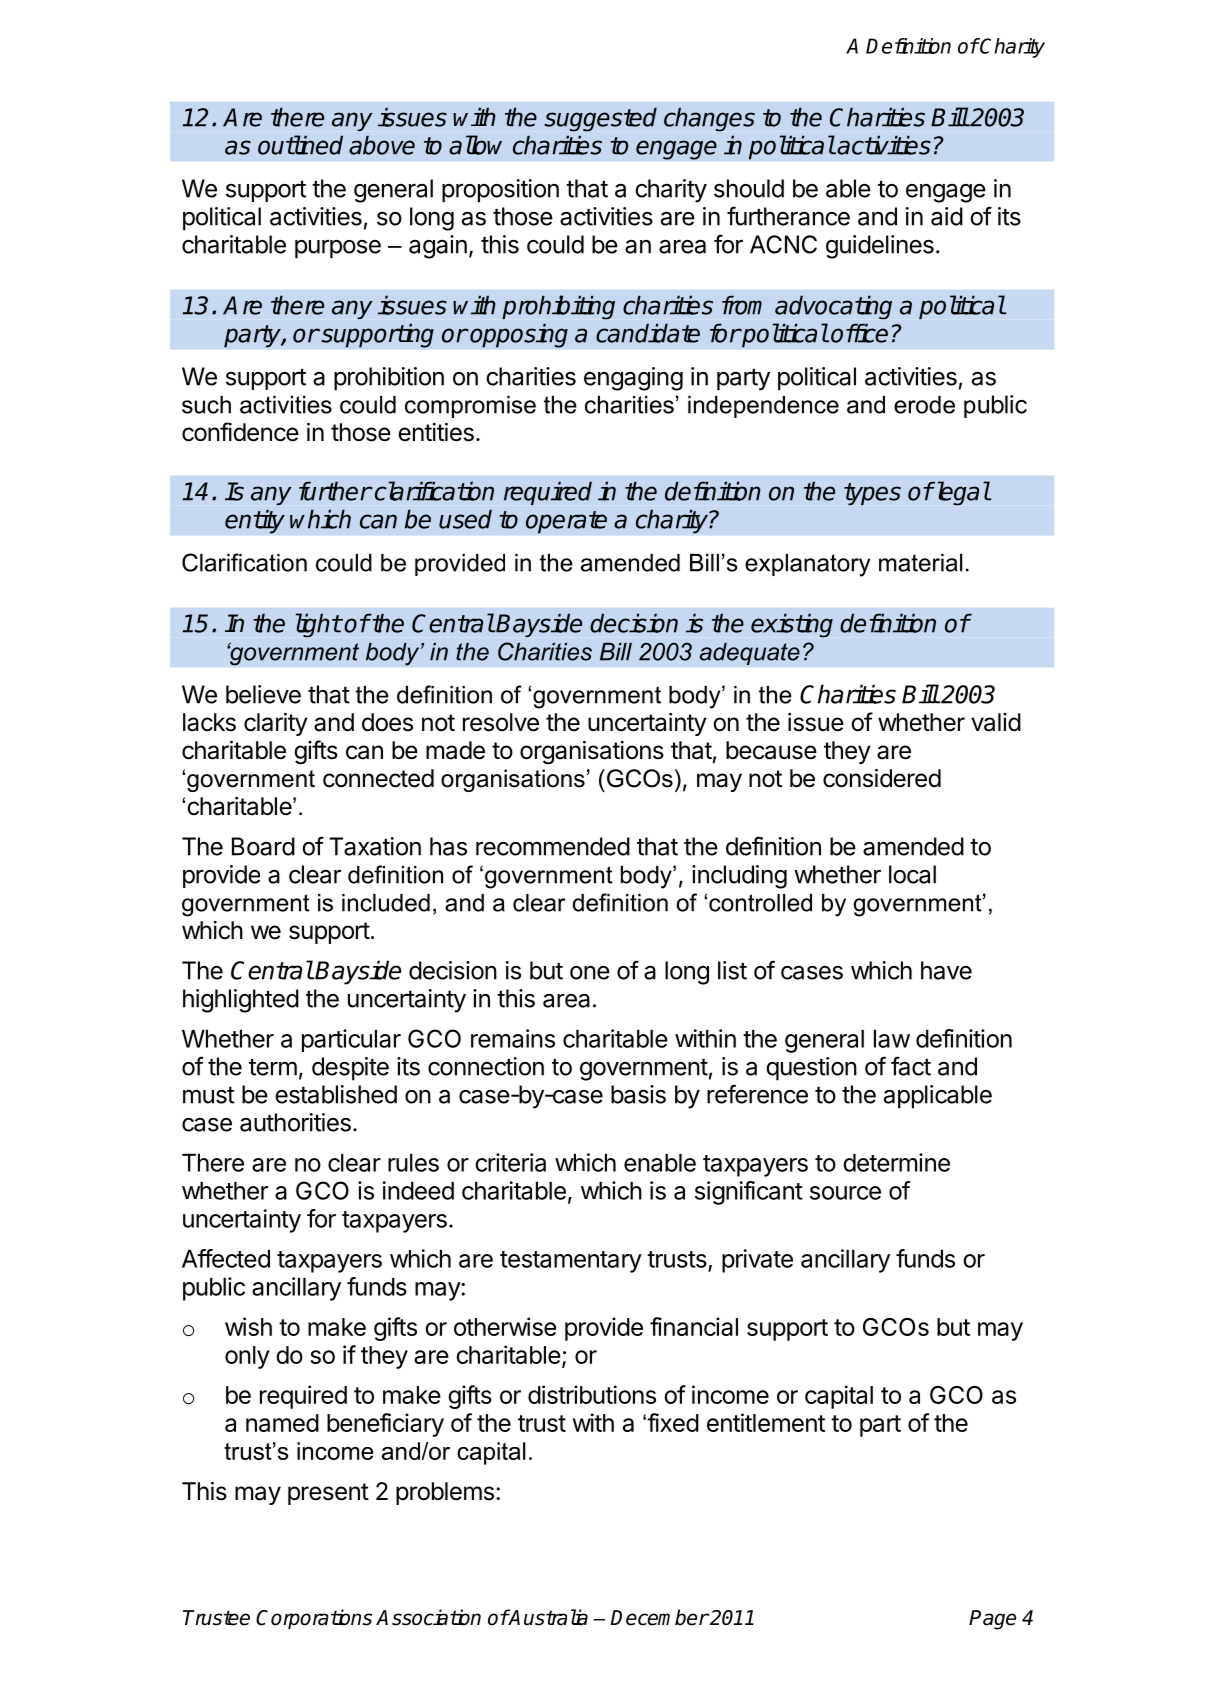 Image resolution: width=1207 pixels, height=1707 pixels. I want to click on Corporations, so click(314, 1619).
